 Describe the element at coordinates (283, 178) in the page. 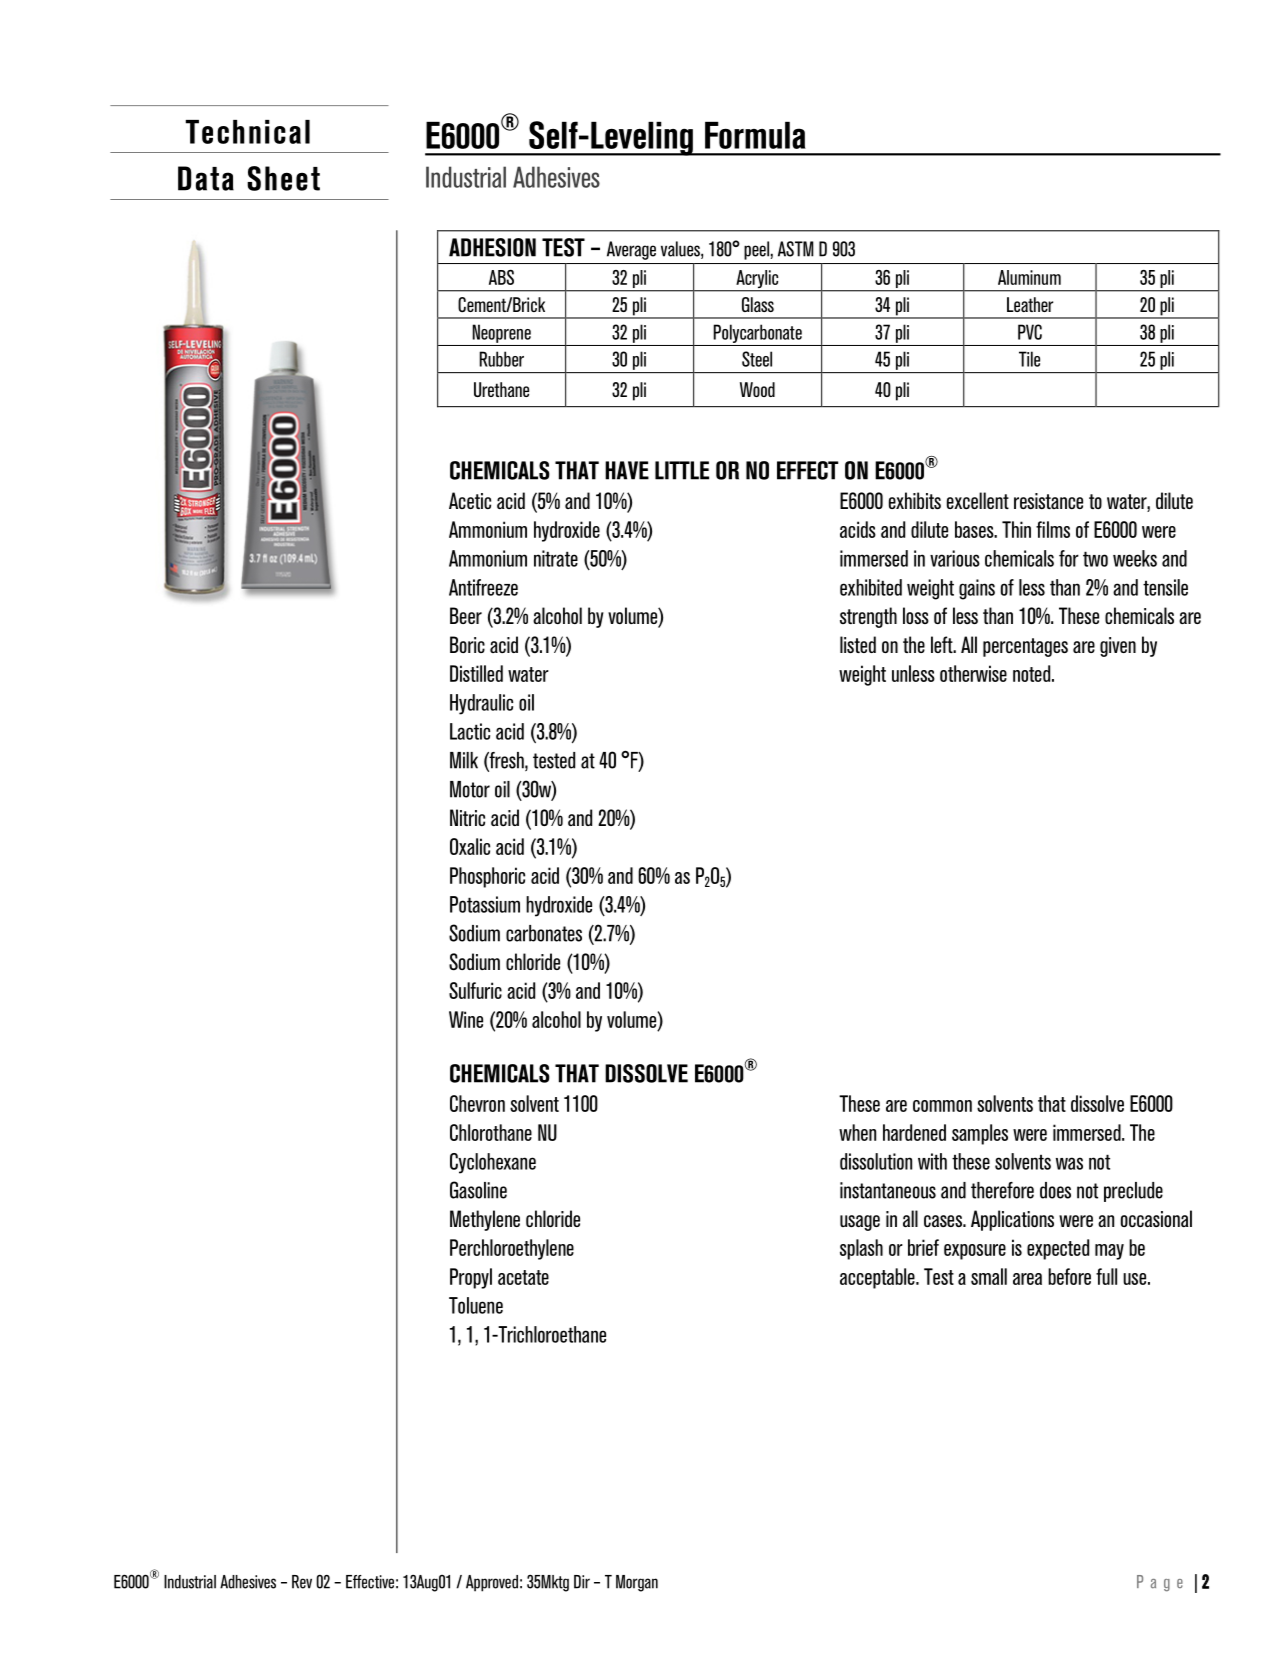

I see `Sheet` at that location.
